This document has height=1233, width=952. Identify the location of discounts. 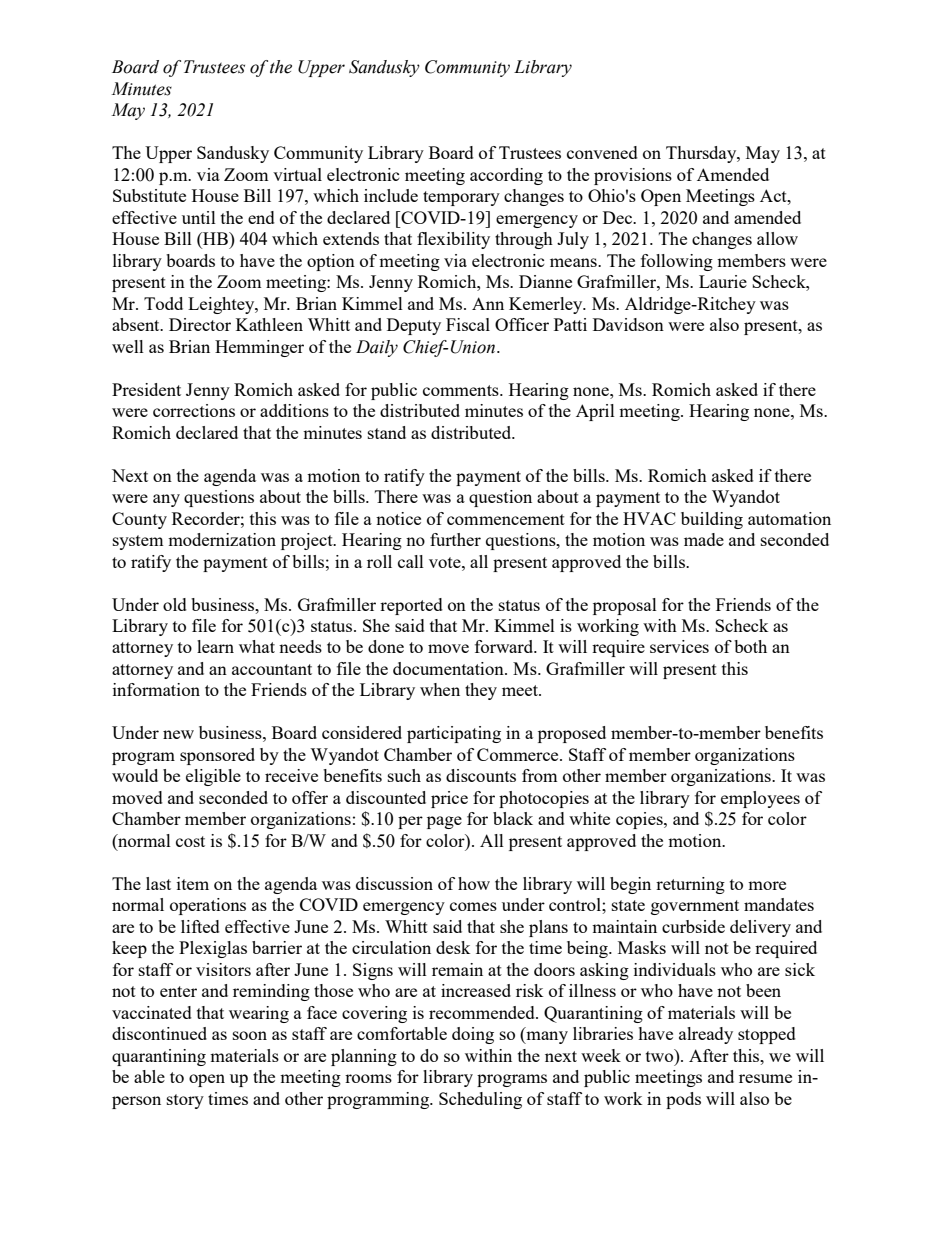
(481, 775).
